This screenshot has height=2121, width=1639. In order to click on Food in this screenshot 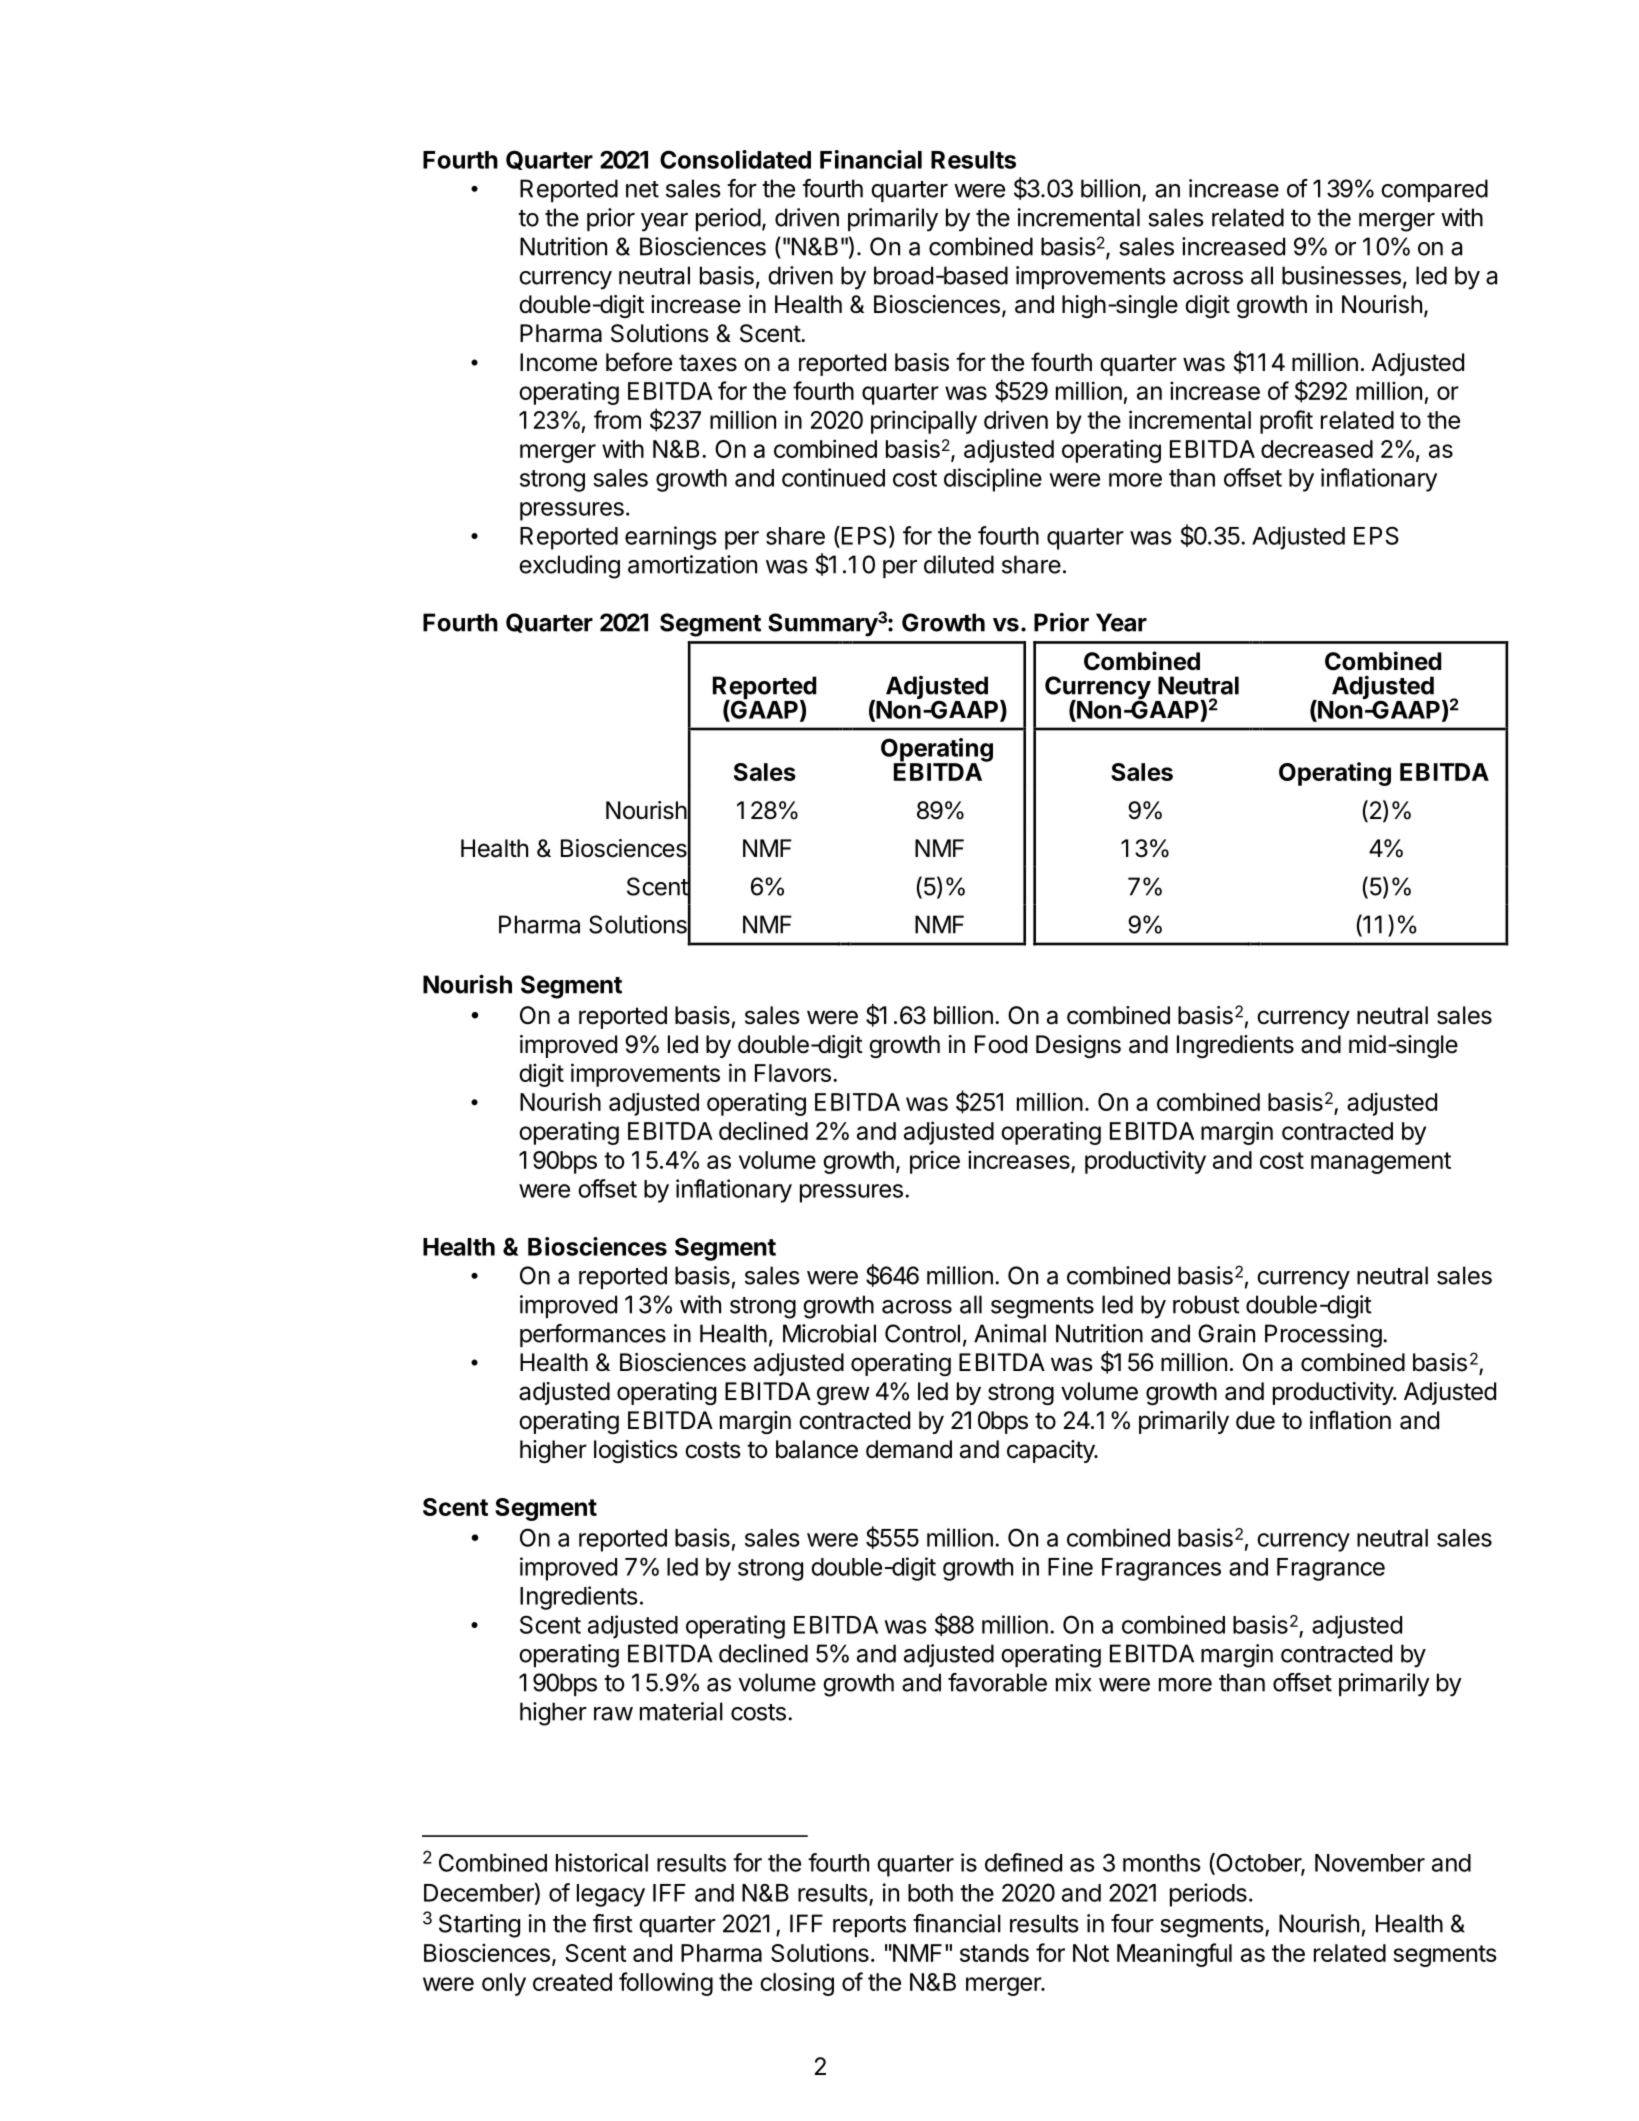, I will do `click(1001, 1044)`.
